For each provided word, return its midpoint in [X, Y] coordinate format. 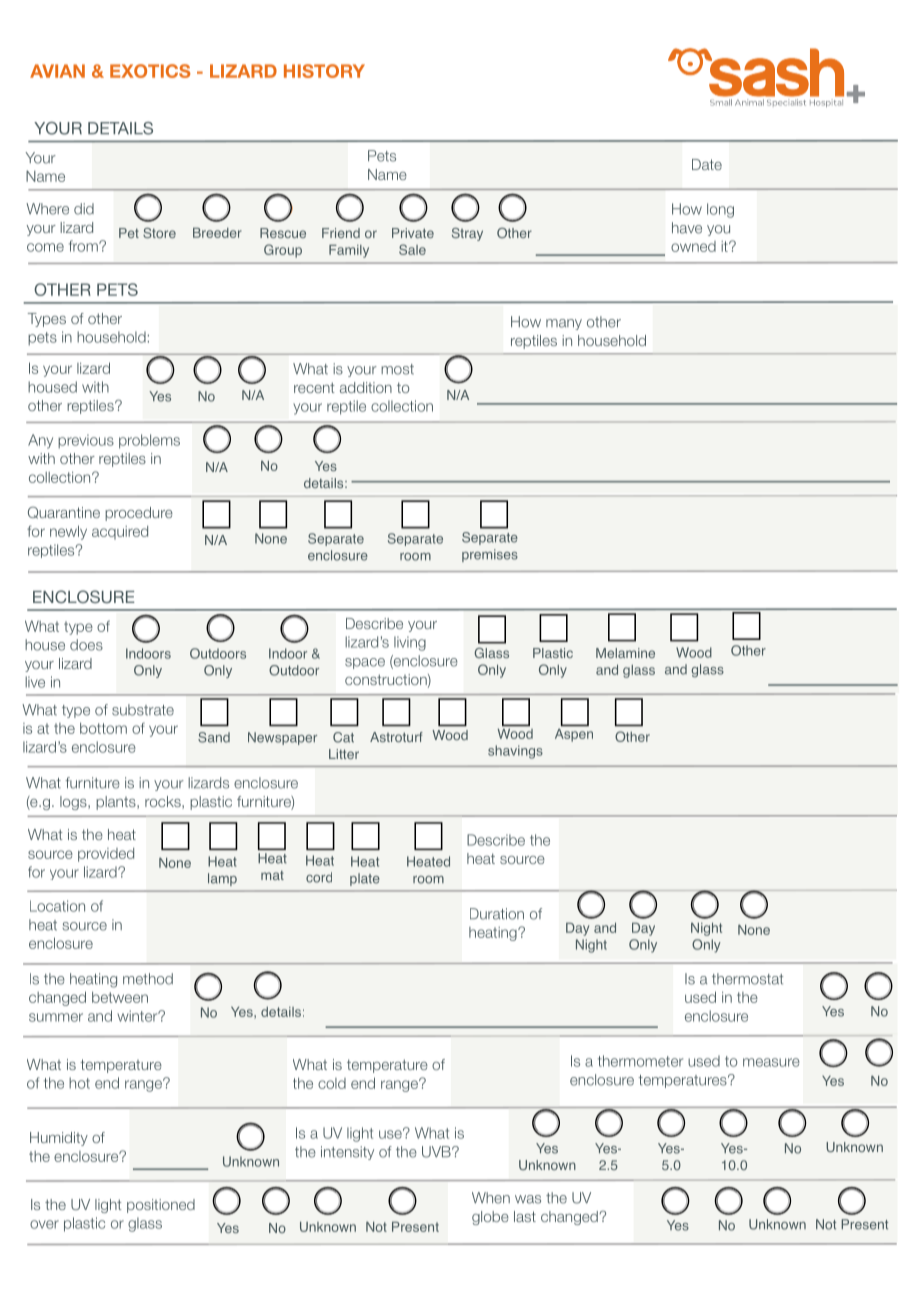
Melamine [625, 653]
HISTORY [324, 71]
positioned [161, 1206]
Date [707, 164]
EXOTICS [150, 71]
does [86, 645]
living [410, 643]
